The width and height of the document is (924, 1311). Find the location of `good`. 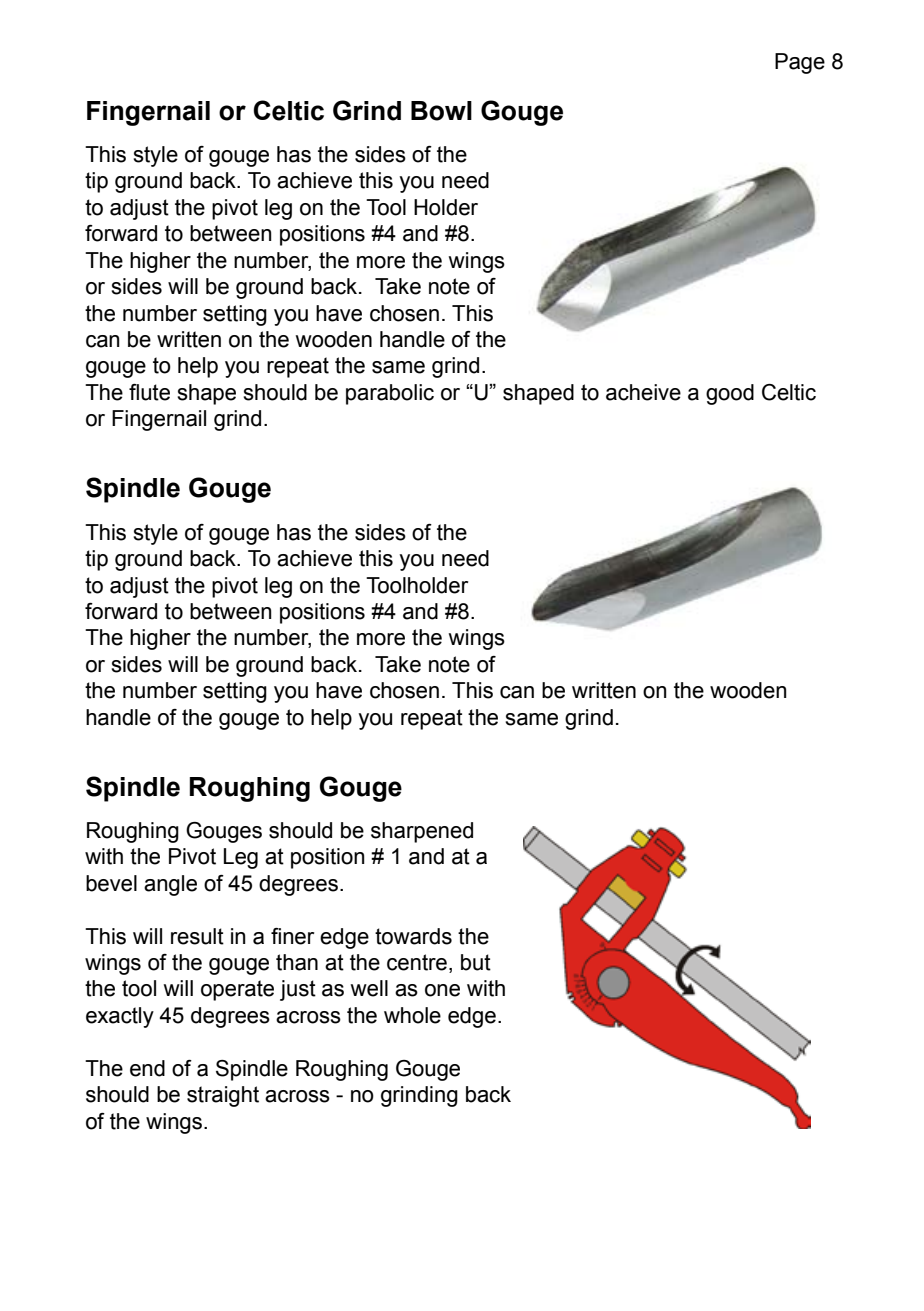

good is located at coordinates (730, 394).
